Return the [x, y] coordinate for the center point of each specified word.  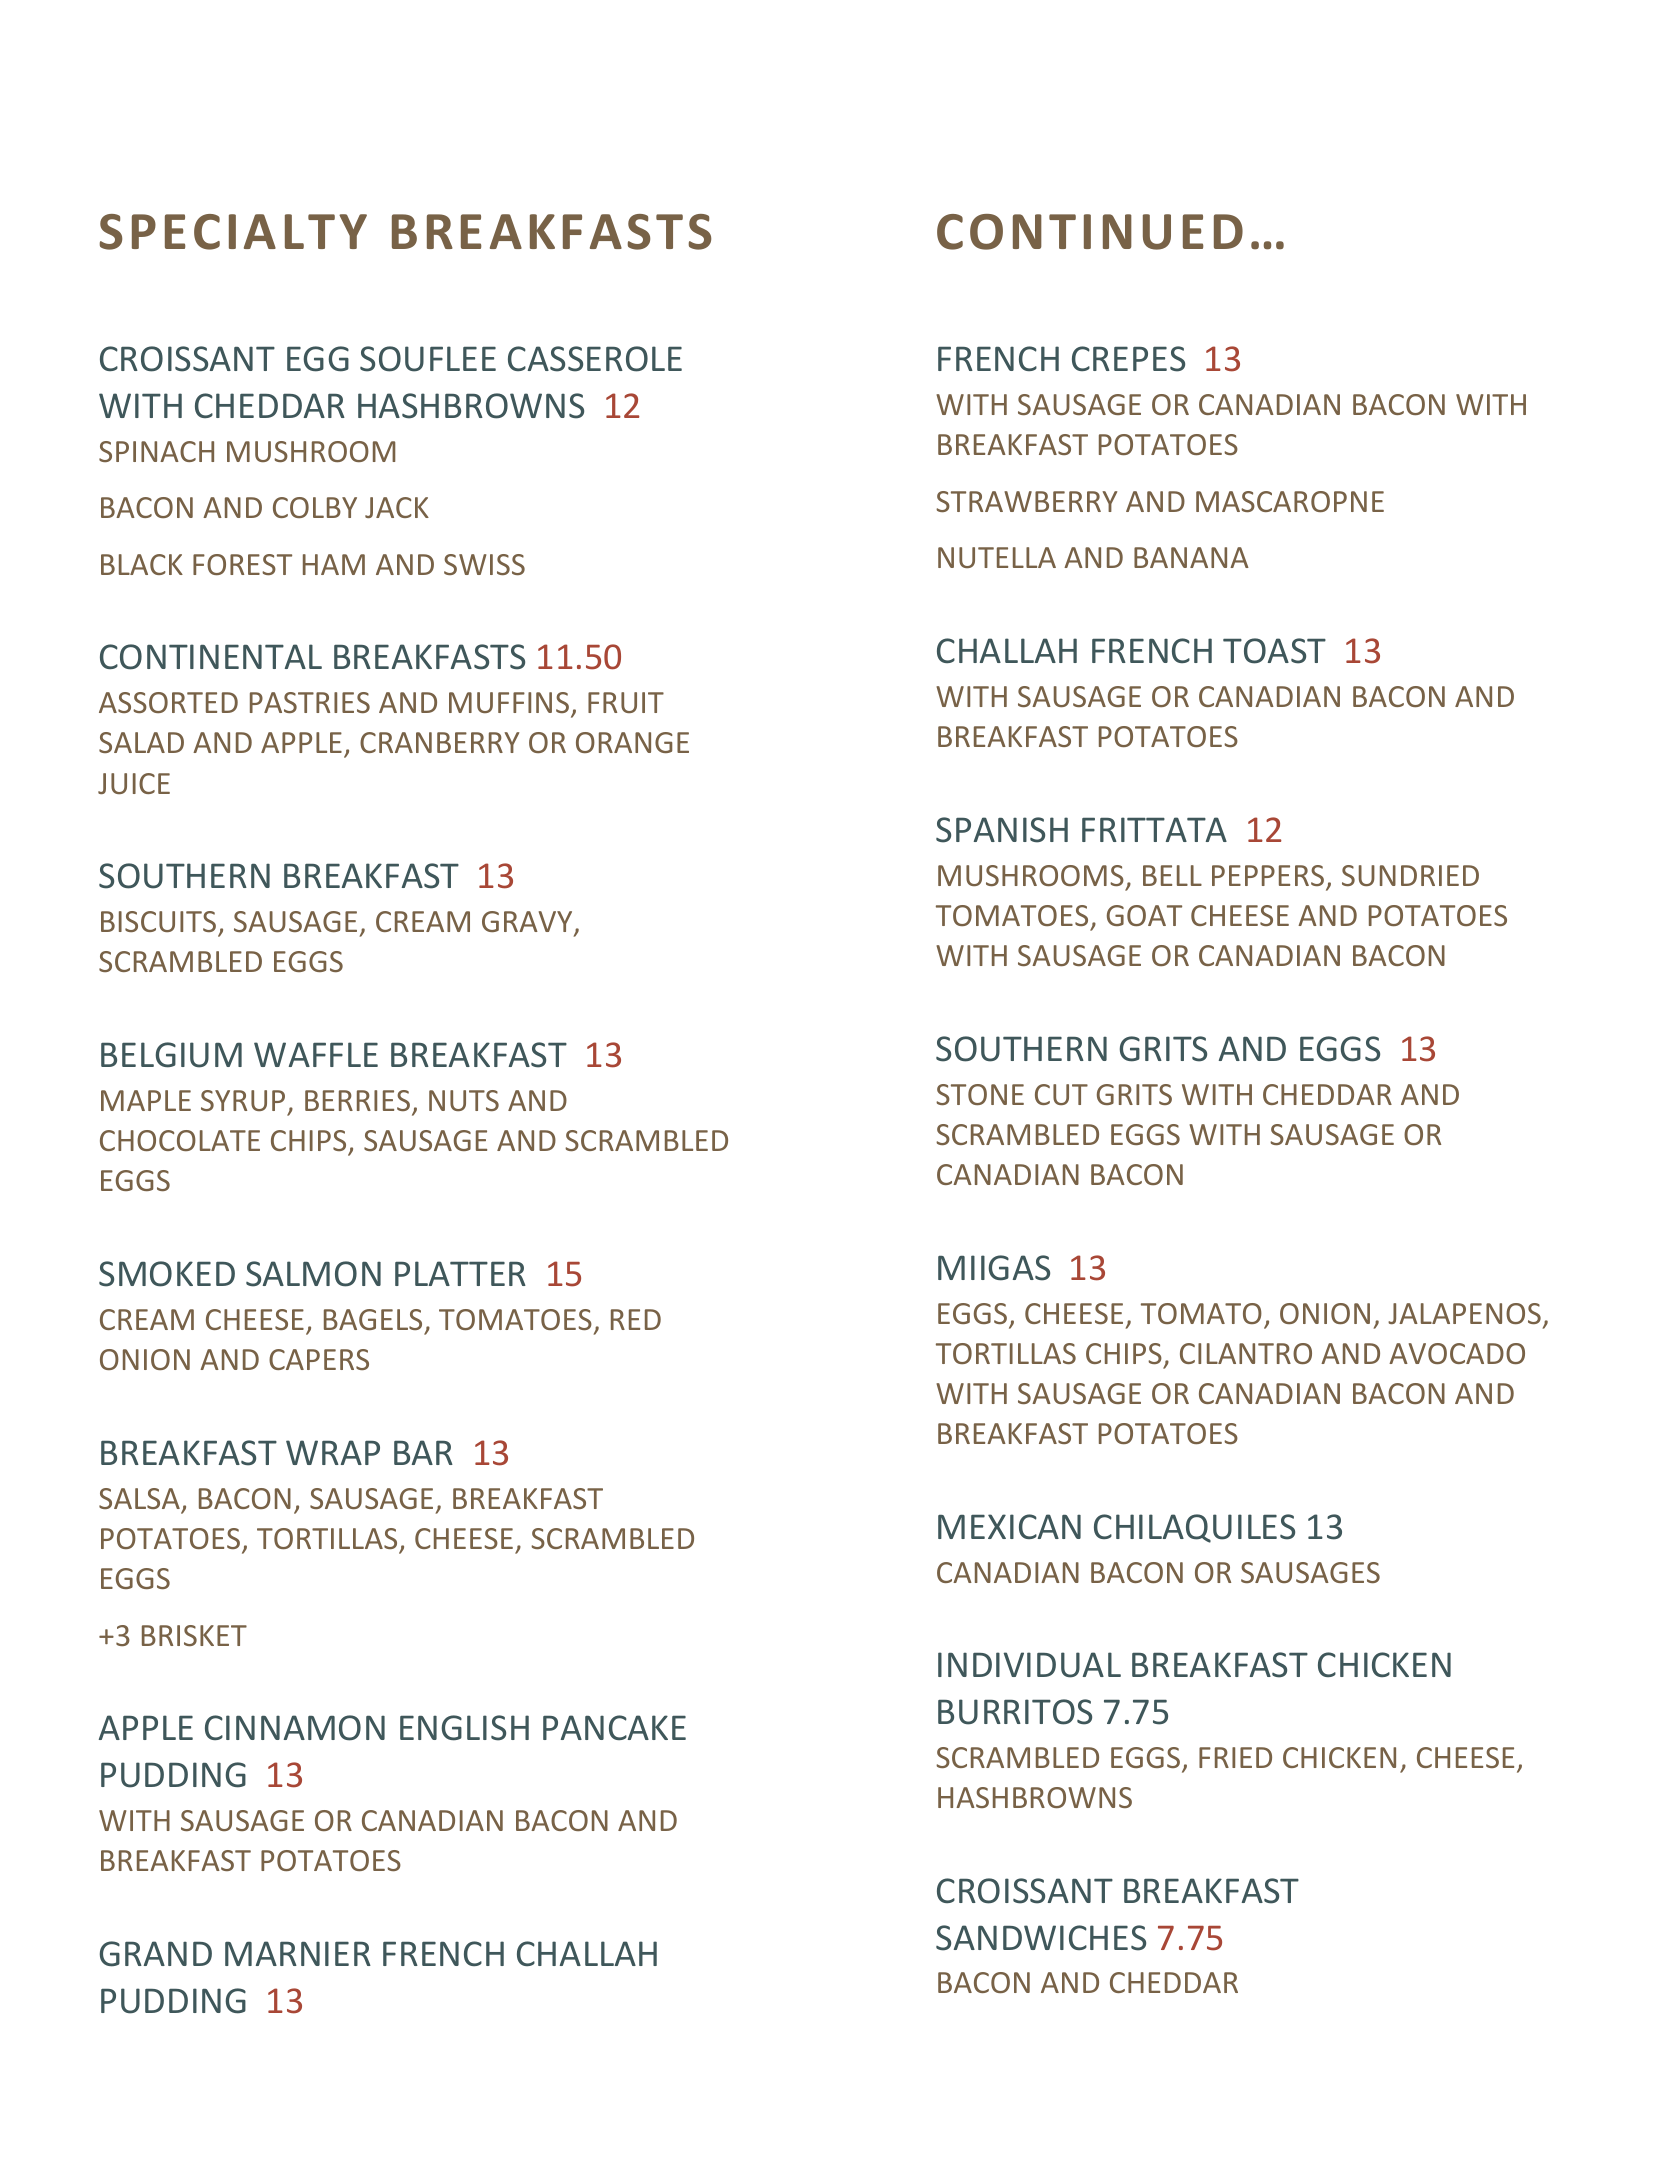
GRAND [156, 1954]
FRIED [1235, 1757]
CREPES [1128, 359]
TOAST [1274, 651]
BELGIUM [171, 1055]
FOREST [242, 564]
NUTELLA [997, 557]
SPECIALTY [233, 232]
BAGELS [373, 1319]
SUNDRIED [1410, 875]
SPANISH [1002, 830]
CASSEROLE [595, 359]
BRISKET [194, 1635]
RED [636, 1319]
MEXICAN [1009, 1526]
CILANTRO [1246, 1353]
